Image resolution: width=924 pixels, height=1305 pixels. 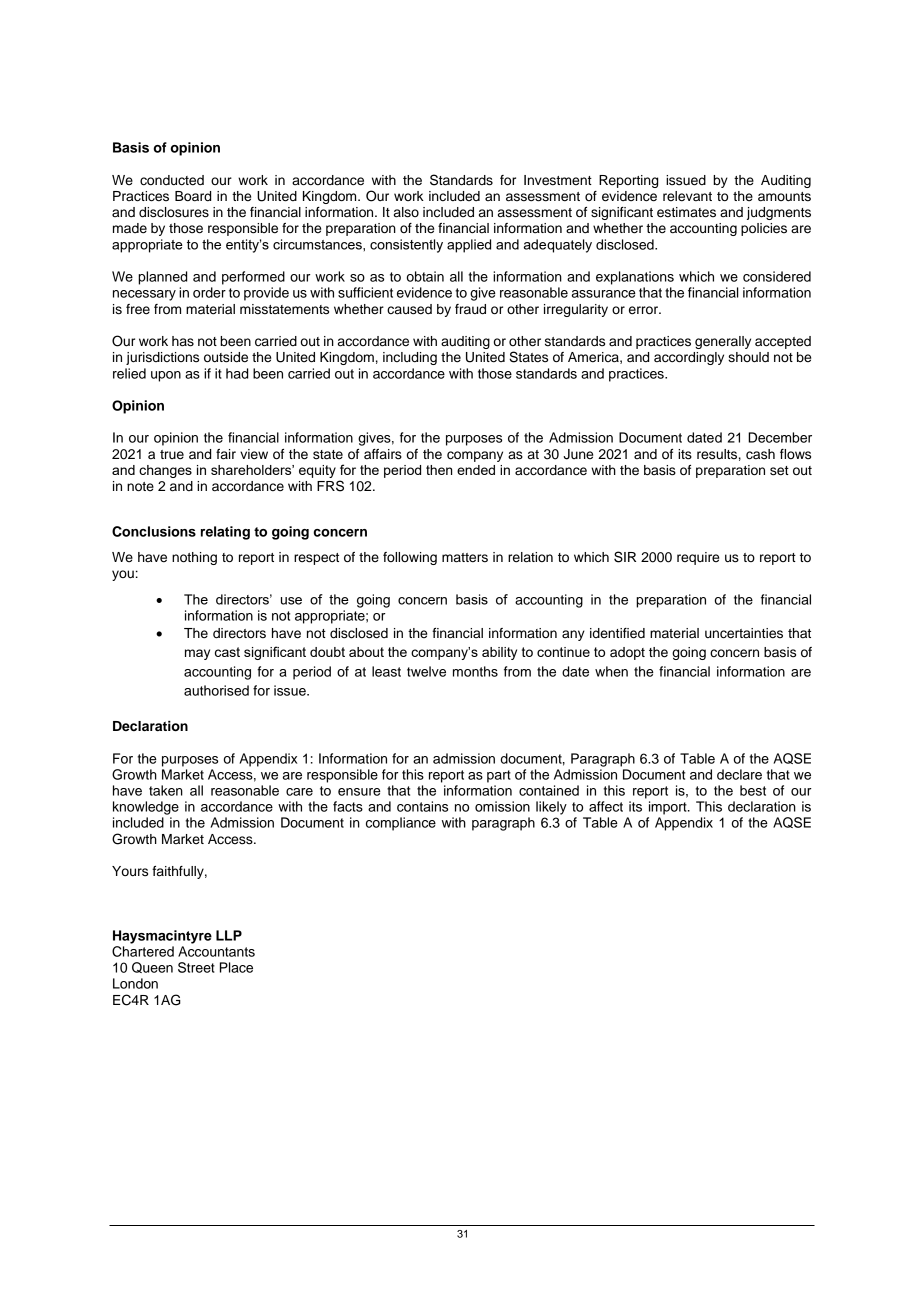 What do you see at coordinates (193, 196) in the document?
I see `Board` at bounding box center [193, 196].
